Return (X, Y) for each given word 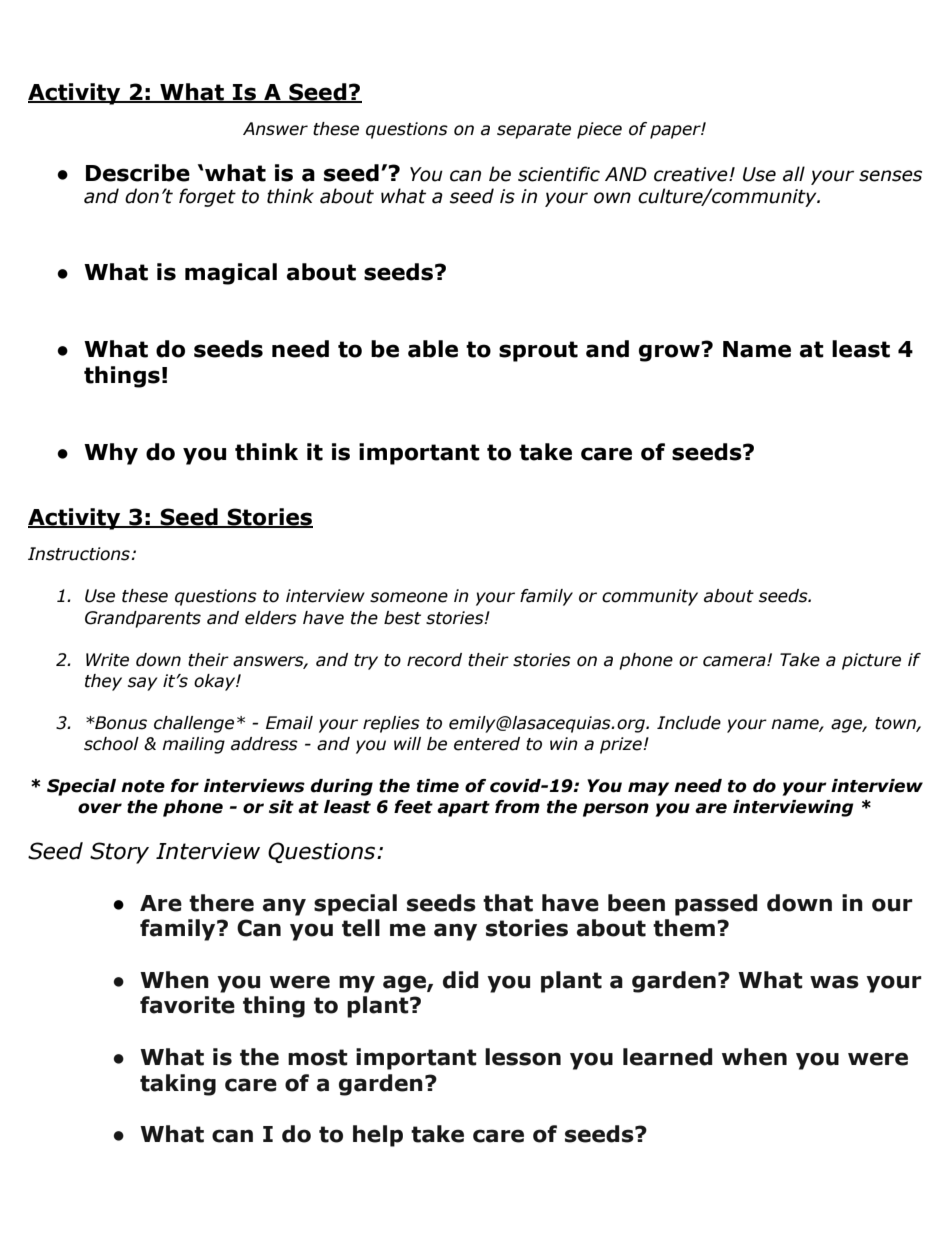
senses (890, 176)
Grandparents (143, 619)
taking (178, 1085)
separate (534, 131)
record (434, 660)
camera (735, 661)
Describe (138, 173)
